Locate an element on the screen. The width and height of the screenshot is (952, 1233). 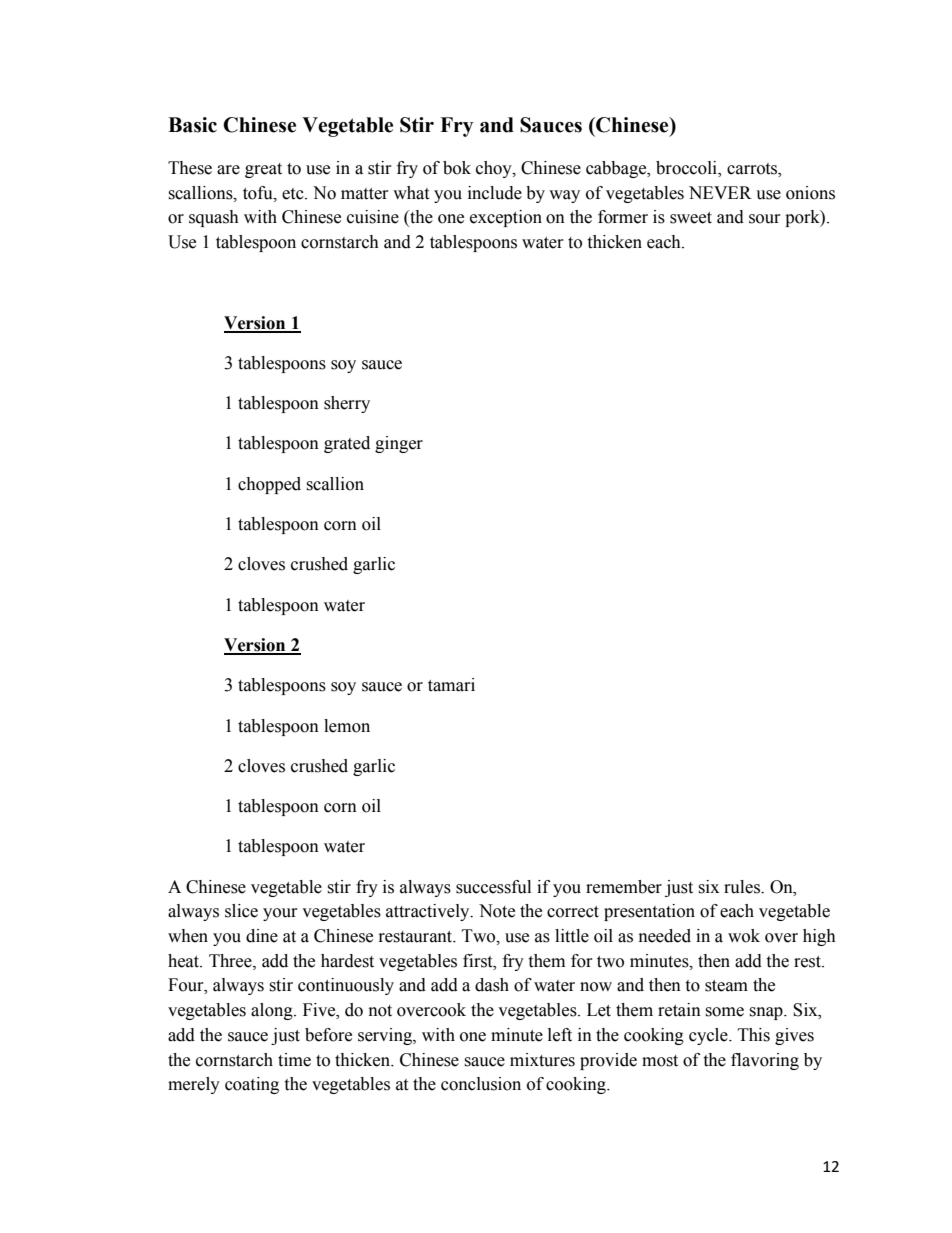
NEVER is located at coordinates (720, 192).
